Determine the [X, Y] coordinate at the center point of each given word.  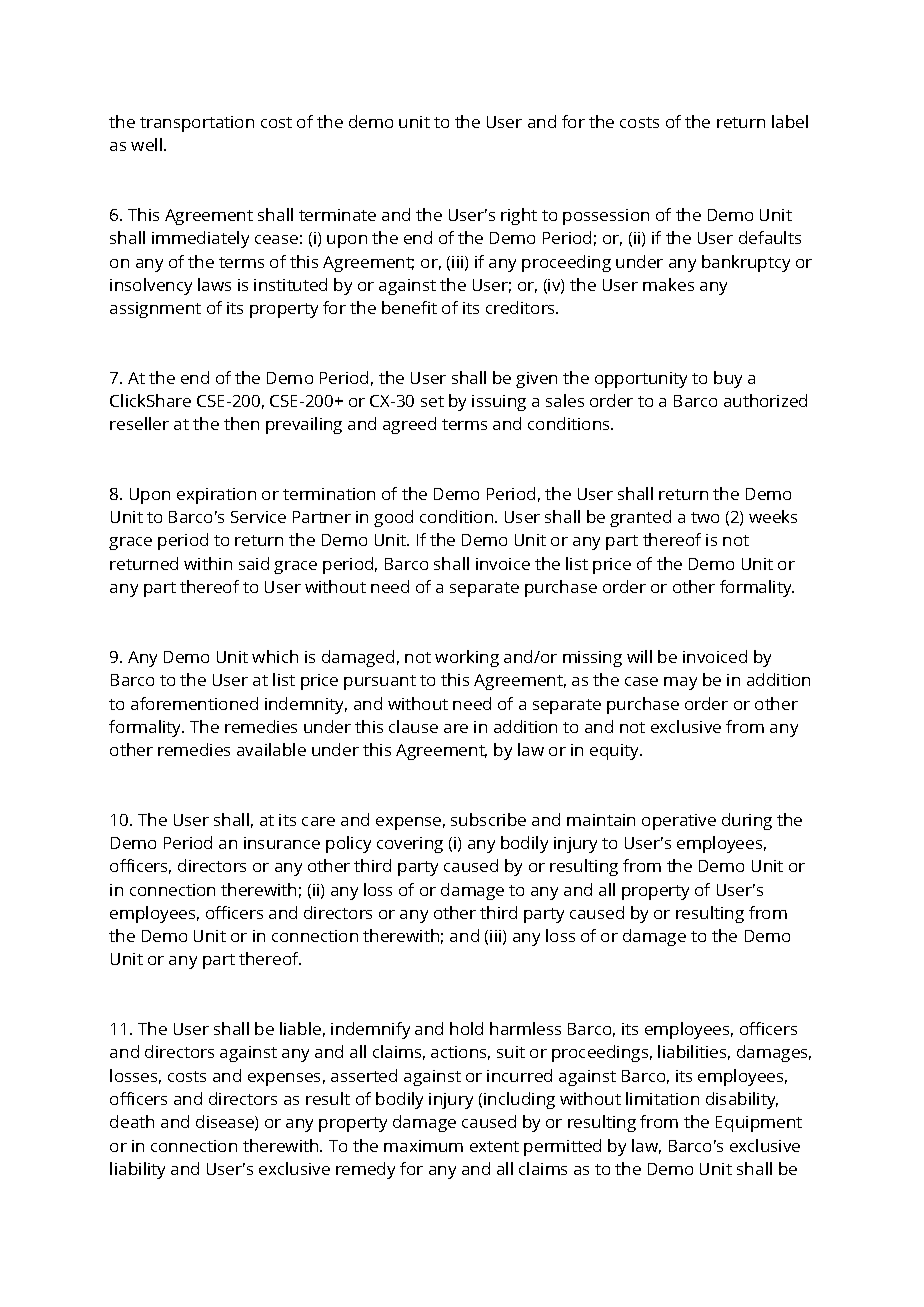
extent [494, 1146]
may [680, 683]
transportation [197, 124]
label [790, 121]
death [132, 1121]
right [519, 216]
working [467, 658]
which [275, 656]
